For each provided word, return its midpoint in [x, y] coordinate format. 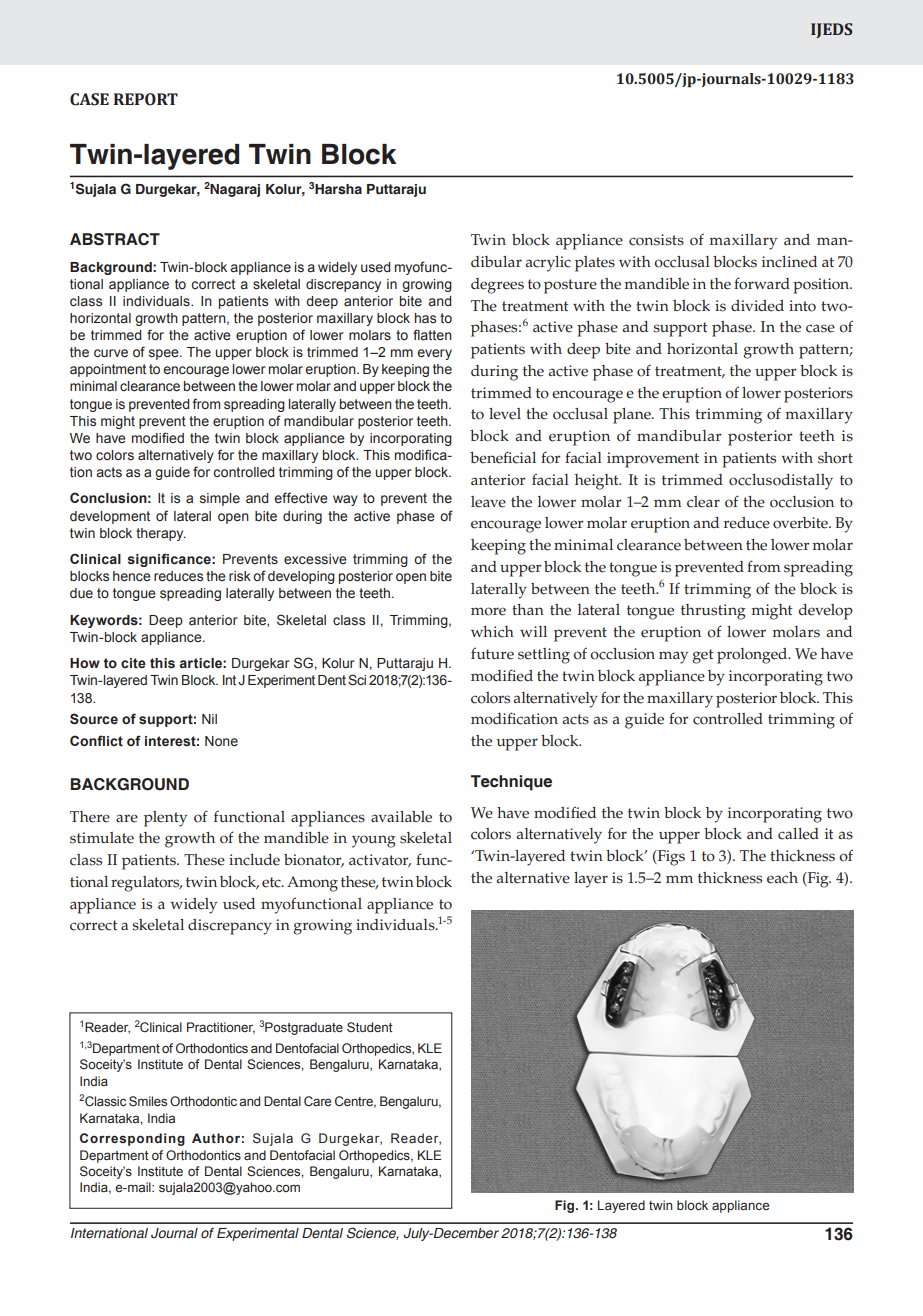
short [835, 458]
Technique [511, 783]
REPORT [146, 99]
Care [317, 1101]
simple [220, 499]
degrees [497, 286]
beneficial [503, 457]
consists [656, 240]
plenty [165, 819]
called [798, 834]
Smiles [148, 1101]
